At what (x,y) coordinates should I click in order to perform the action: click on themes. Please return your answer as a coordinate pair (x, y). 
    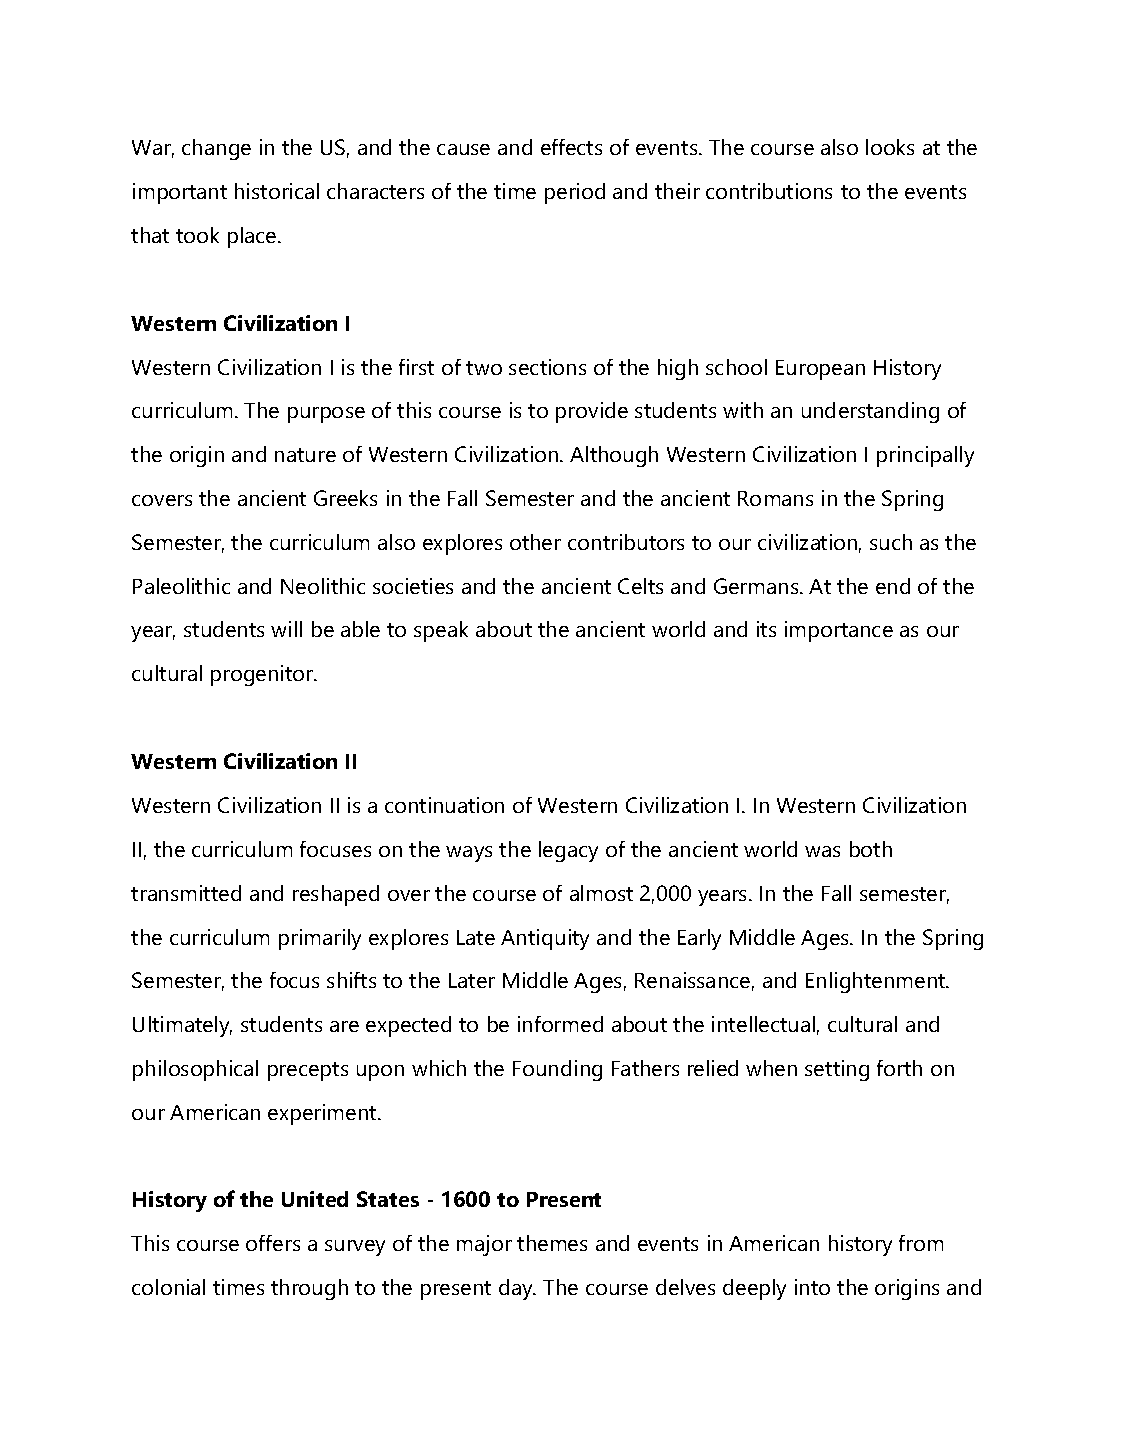
    Looking at the image, I should click on (552, 1243).
